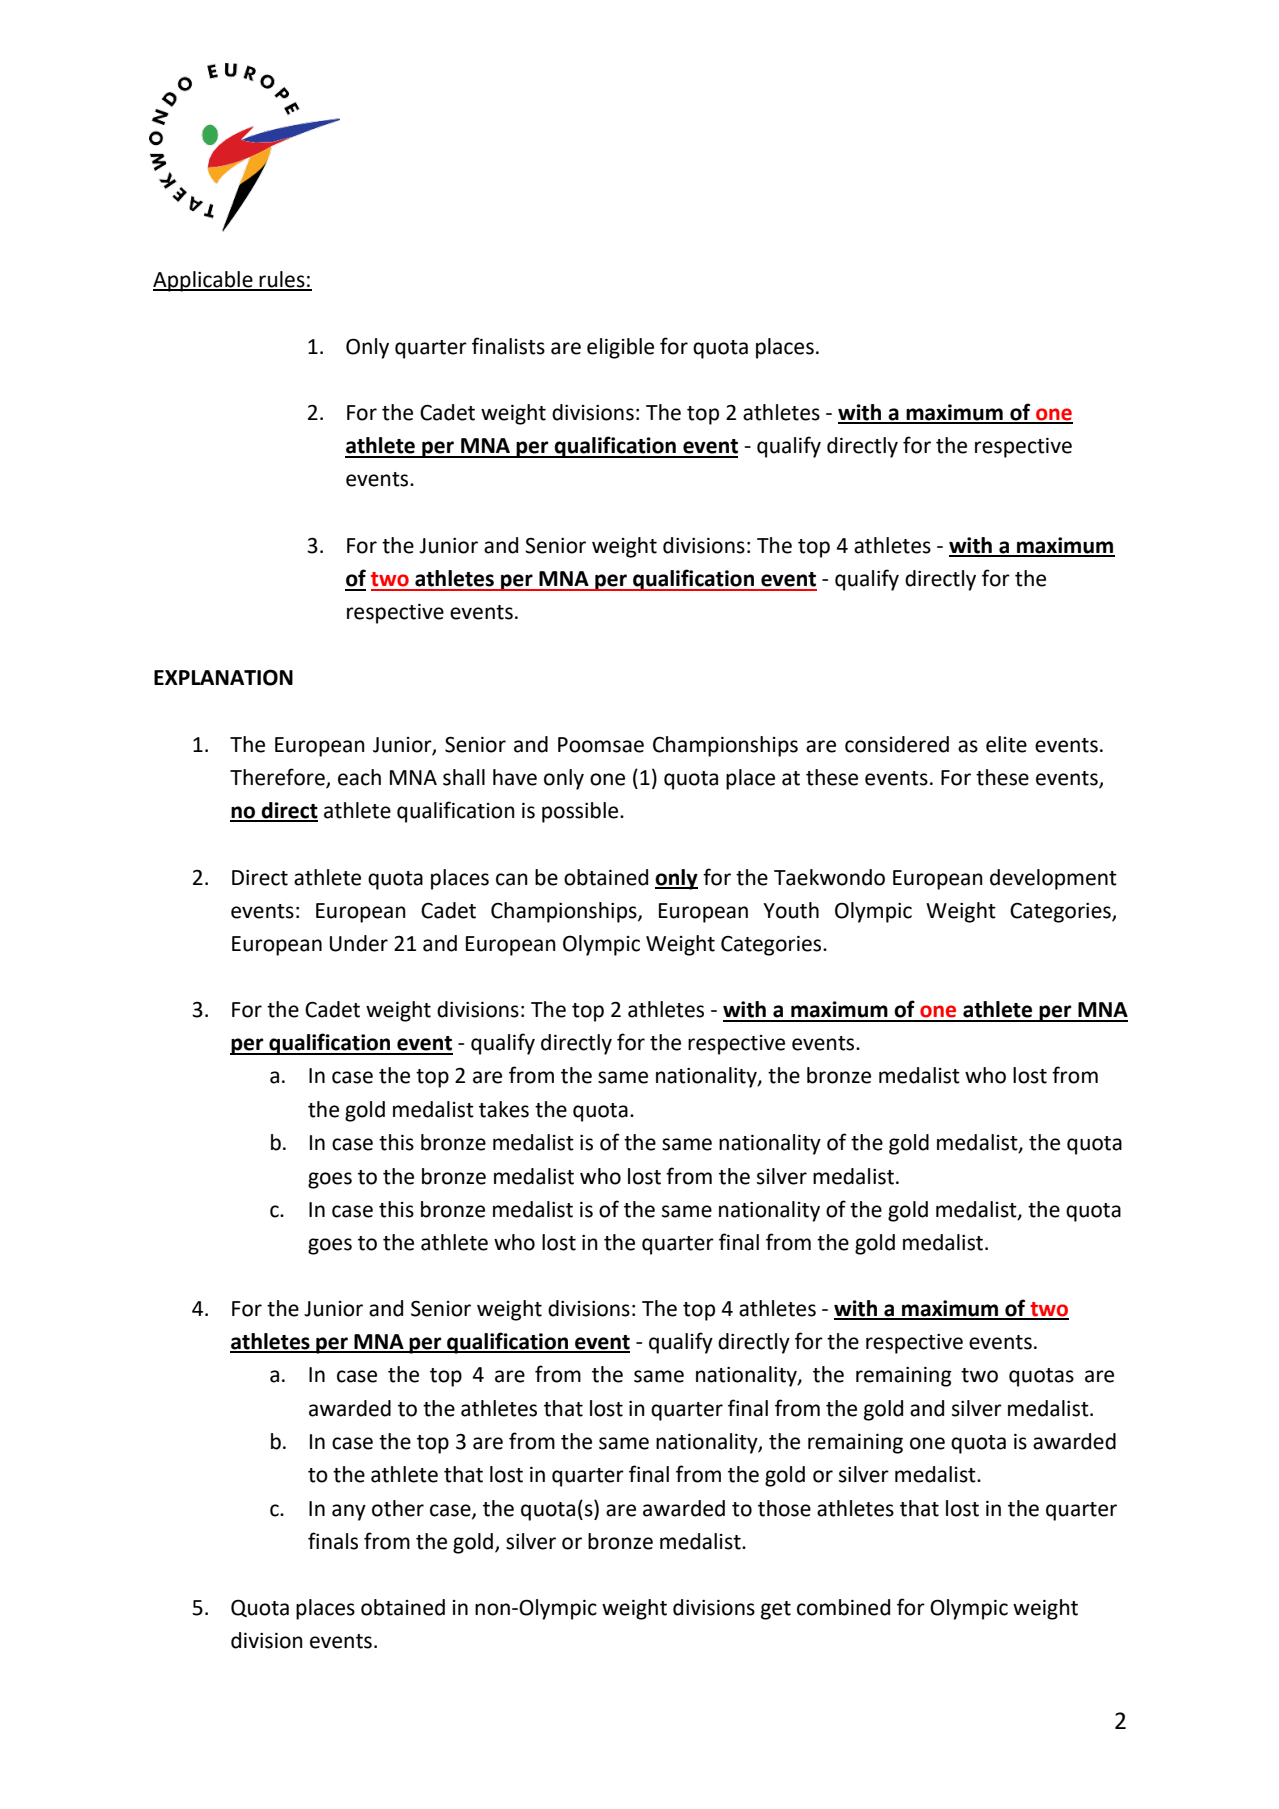 This screenshot has height=1809, width=1279. I want to click on considered, so click(897, 744).
